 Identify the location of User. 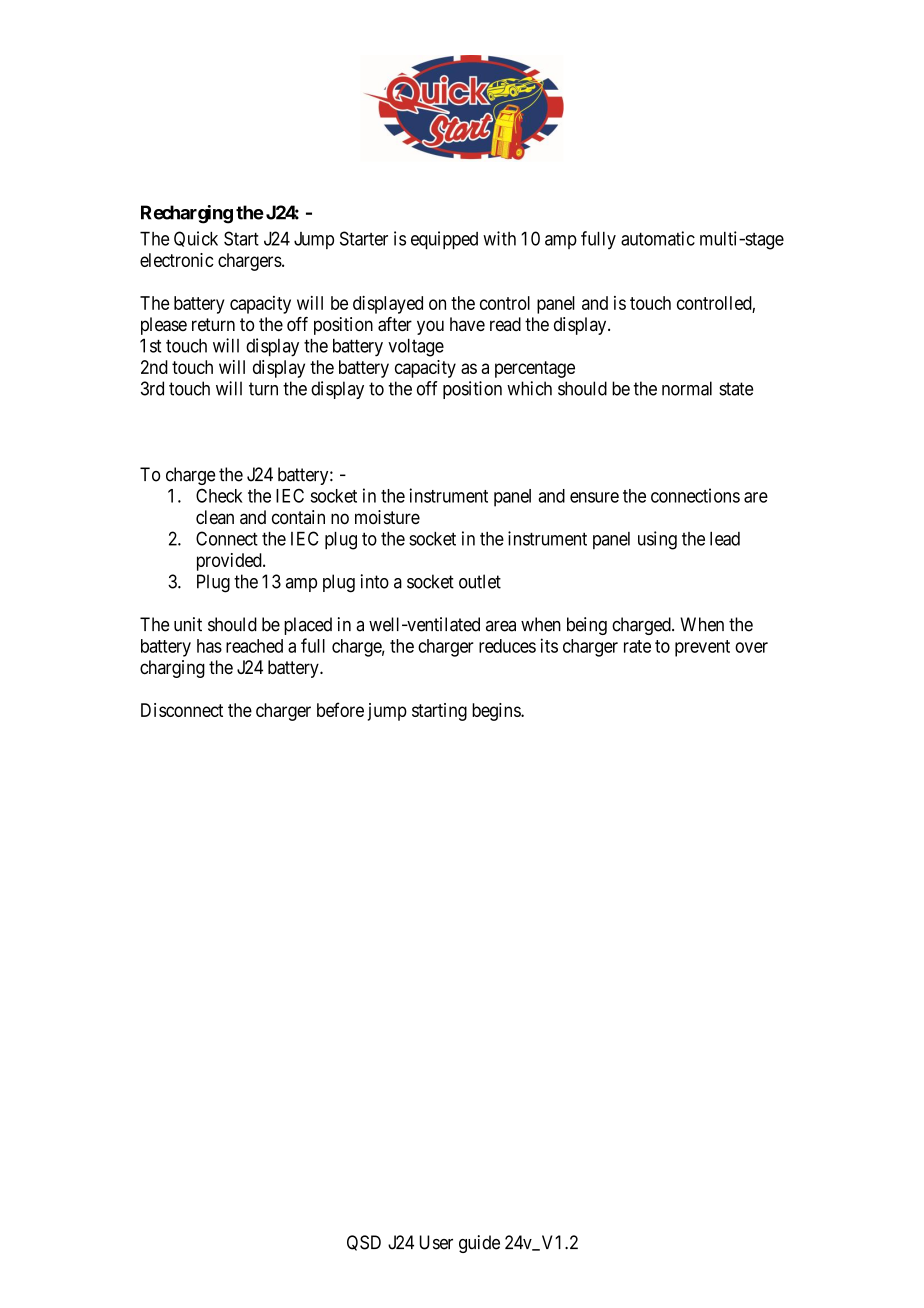
(436, 1242).
